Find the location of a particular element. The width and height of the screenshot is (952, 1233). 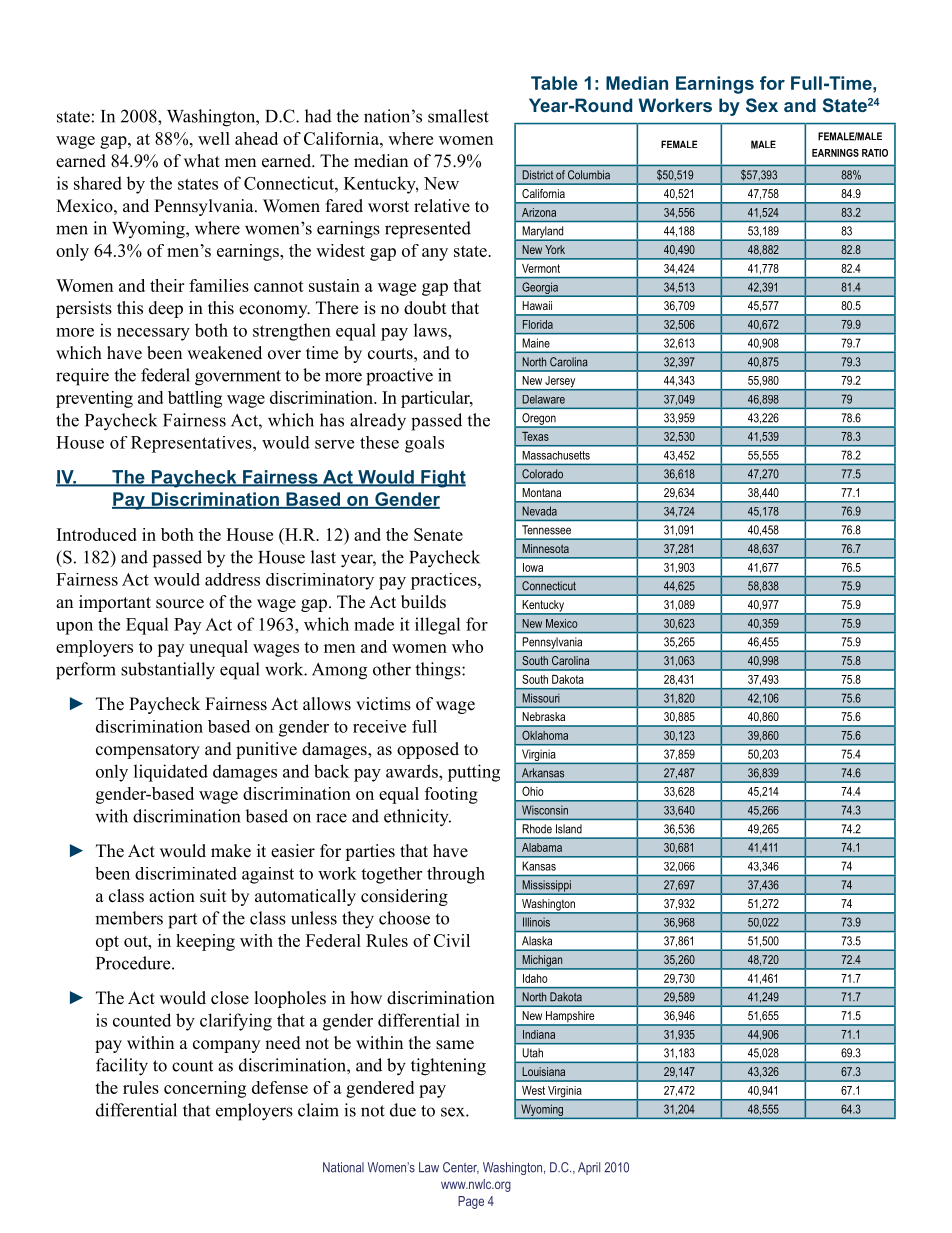

Center is located at coordinates (461, 1168).
